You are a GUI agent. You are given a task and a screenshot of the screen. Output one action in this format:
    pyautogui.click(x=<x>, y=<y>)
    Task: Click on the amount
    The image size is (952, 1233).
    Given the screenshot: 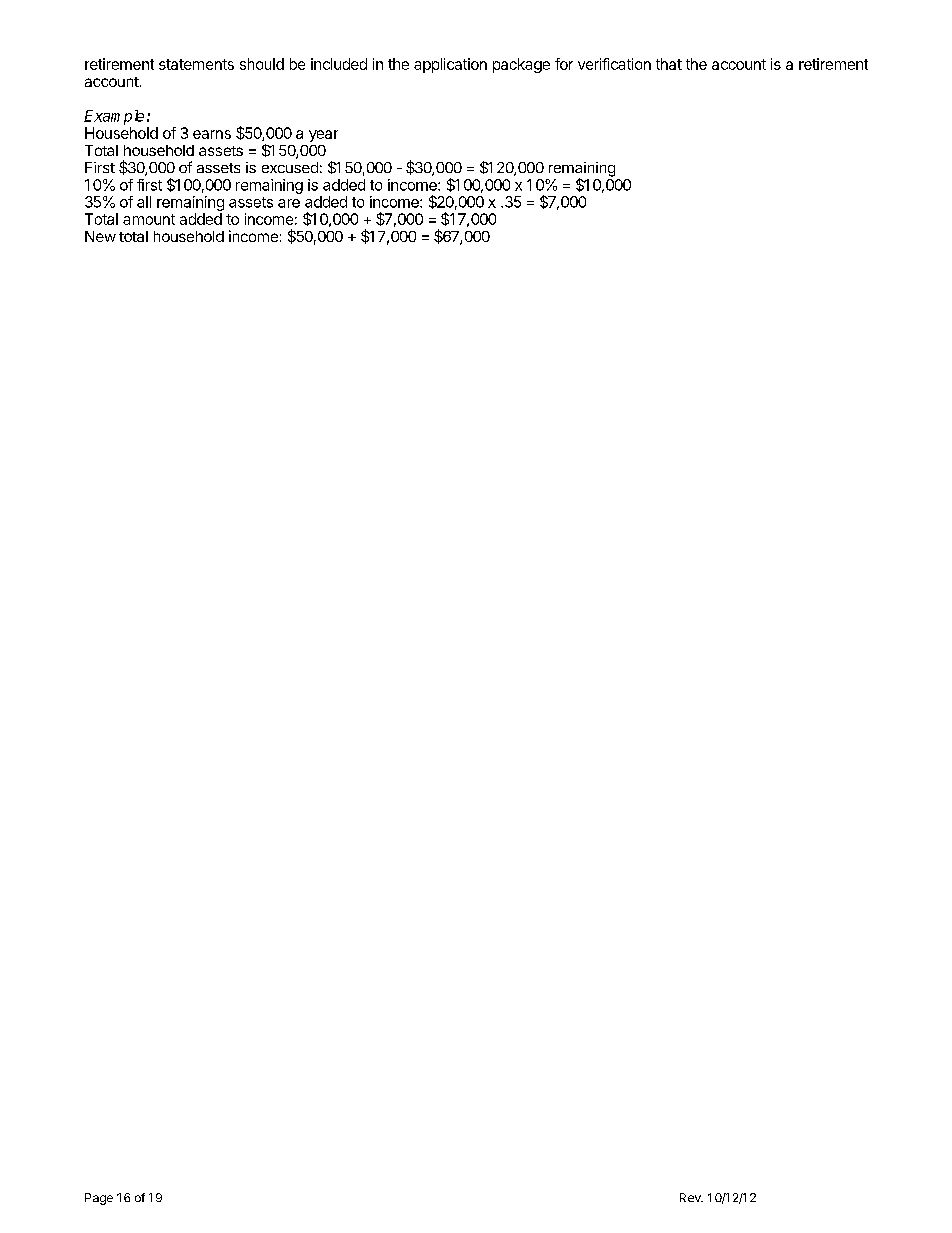 What is the action you would take?
    pyautogui.click(x=149, y=219)
